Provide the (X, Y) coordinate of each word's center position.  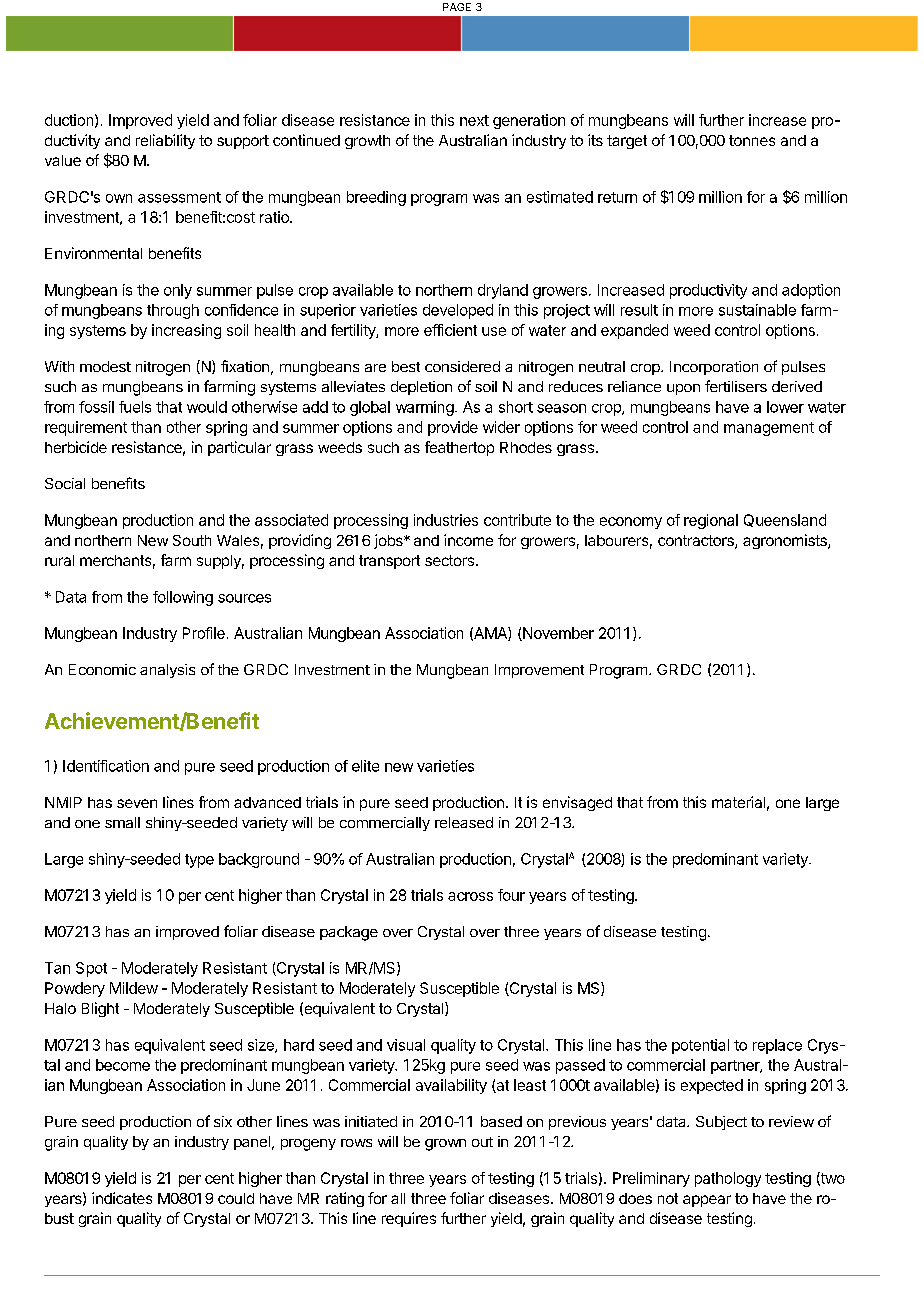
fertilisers (736, 386)
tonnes (752, 140)
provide (453, 428)
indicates (122, 1198)
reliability (165, 141)
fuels (135, 407)
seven (137, 803)
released (464, 822)
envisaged (577, 803)
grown (445, 1145)
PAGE (457, 7)
